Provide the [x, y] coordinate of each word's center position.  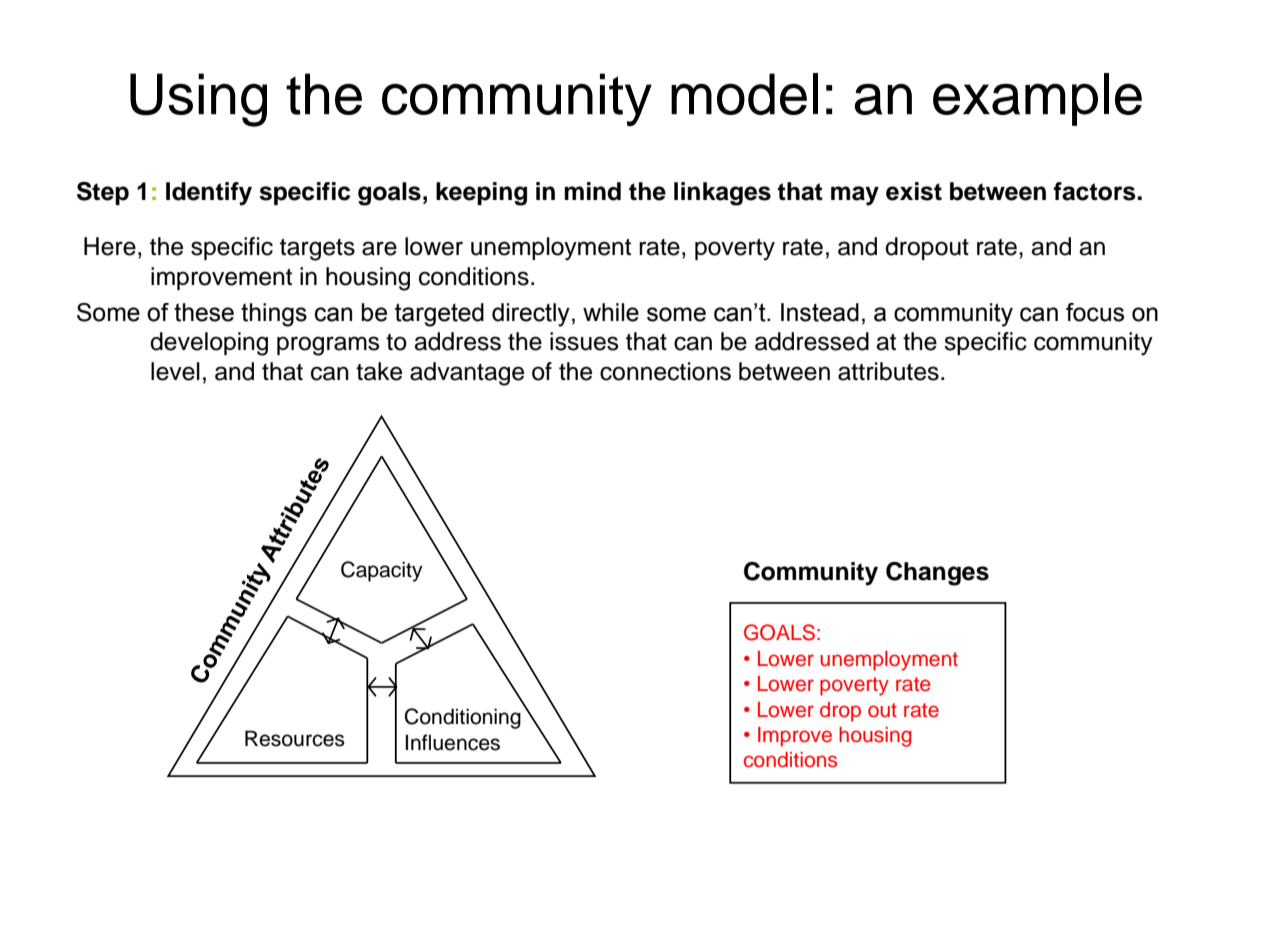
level [175, 371]
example [1037, 99]
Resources [295, 738]
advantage [467, 374]
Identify [209, 194]
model [744, 94]
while [611, 312]
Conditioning [463, 718]
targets [317, 250]
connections [665, 371]
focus [1095, 312]
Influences [452, 742]
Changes [937, 574]
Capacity [382, 571]
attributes [888, 371]
